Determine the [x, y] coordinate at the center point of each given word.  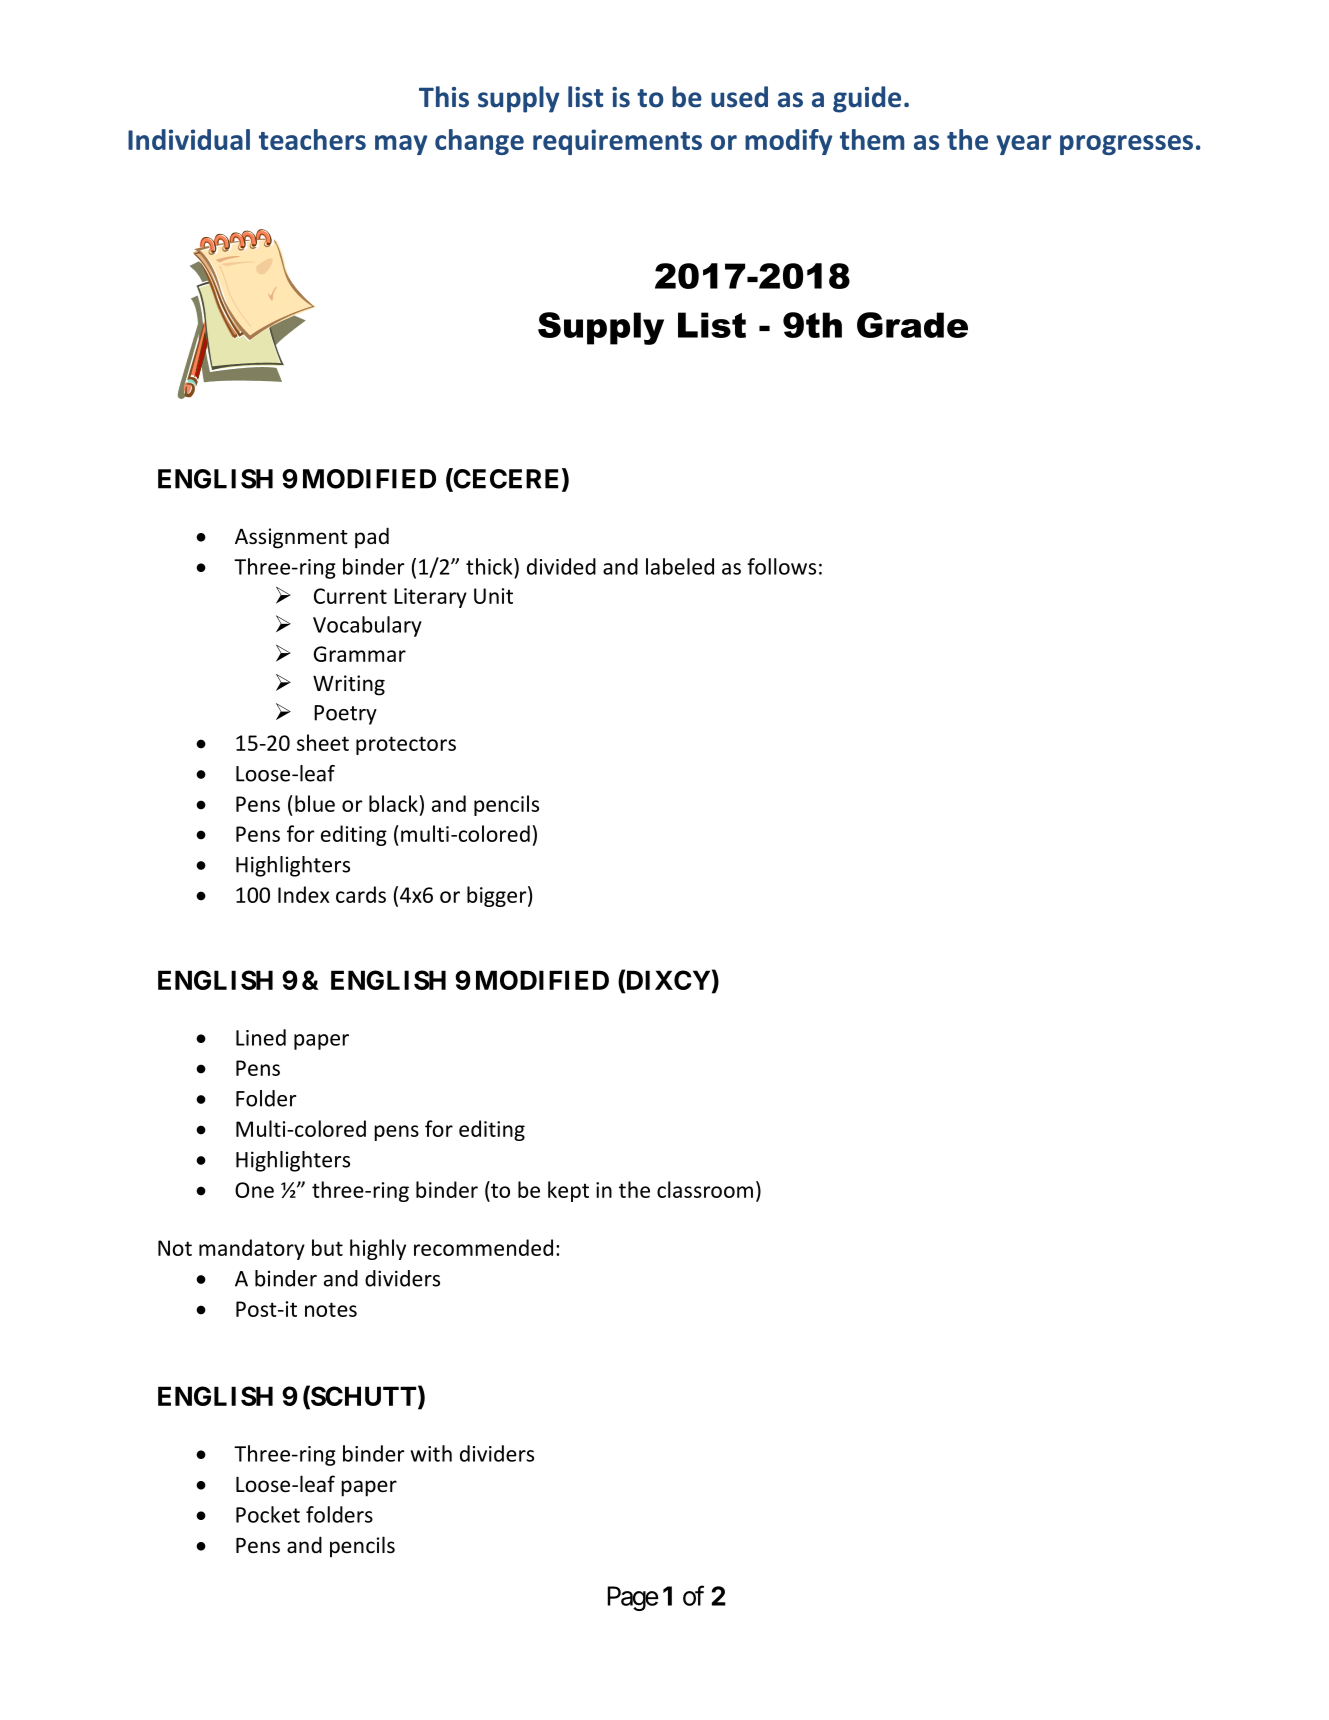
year [1023, 145]
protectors [406, 745]
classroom [705, 1189]
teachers [312, 139]
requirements [617, 142]
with [431, 1453]
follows [781, 566]
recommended [483, 1247]
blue [315, 803]
